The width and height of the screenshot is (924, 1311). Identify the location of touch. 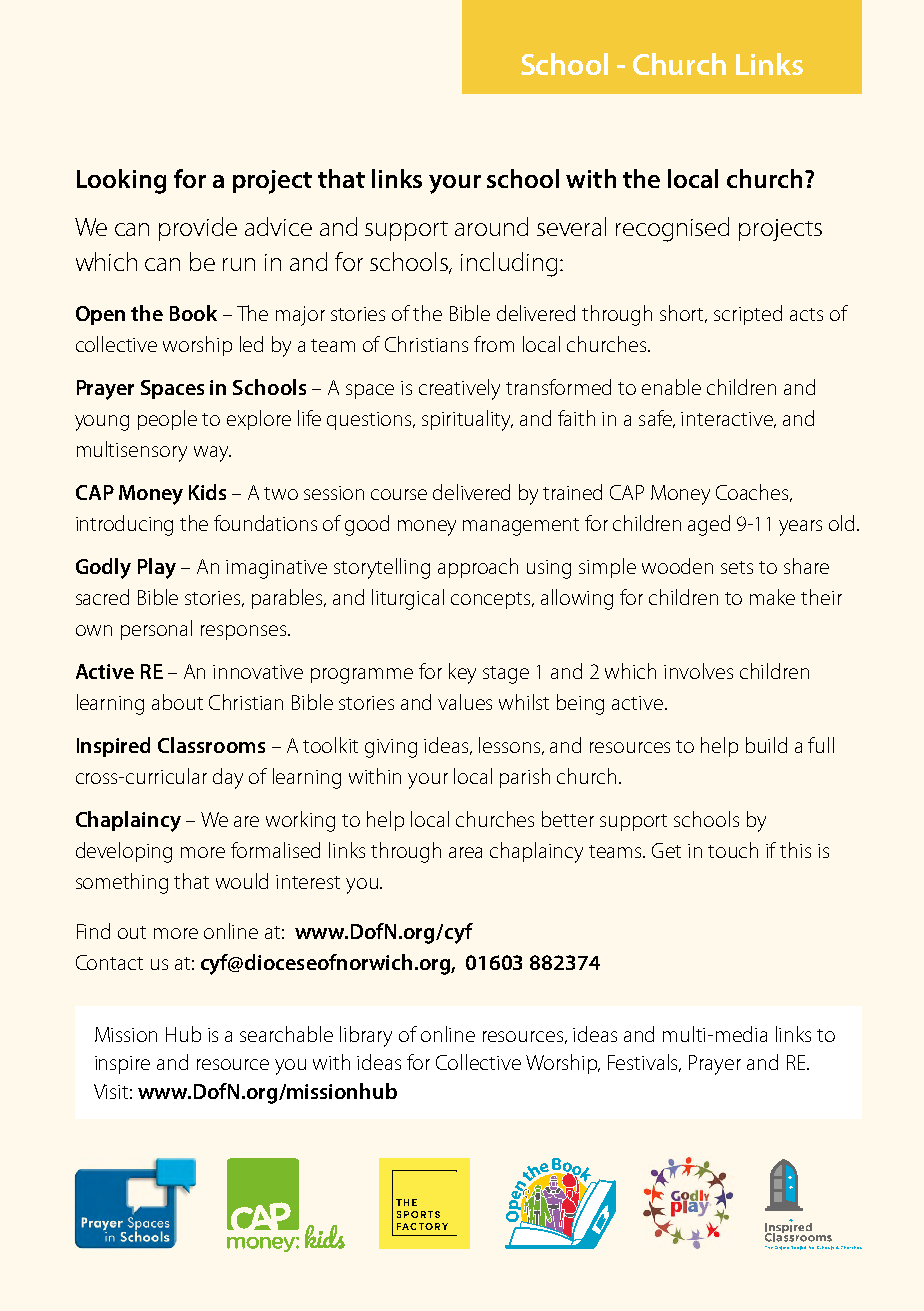
(733, 850).
